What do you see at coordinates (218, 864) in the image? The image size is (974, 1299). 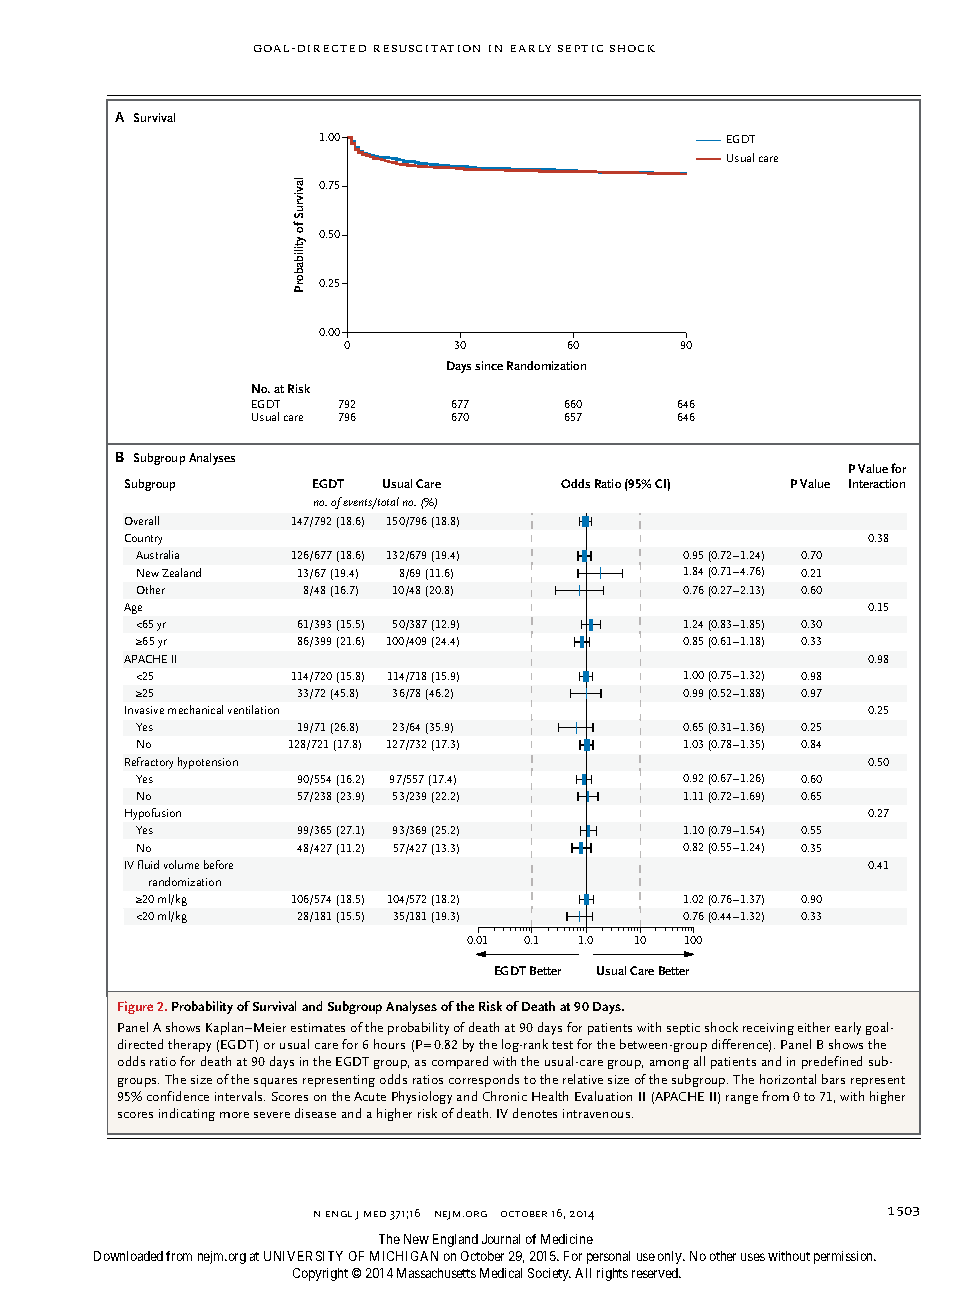 I see `before` at bounding box center [218, 864].
